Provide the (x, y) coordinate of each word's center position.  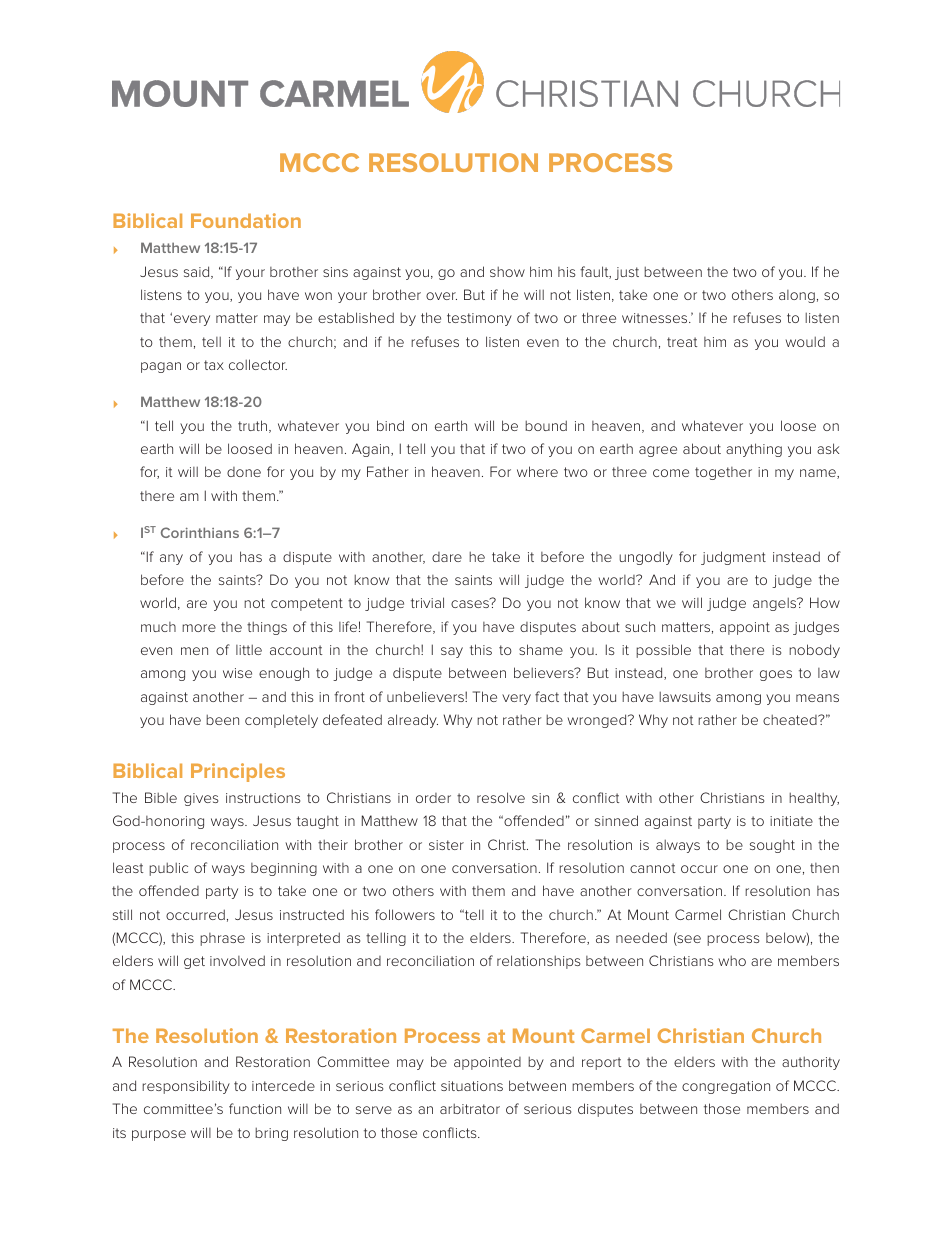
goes (776, 675)
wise (237, 673)
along (797, 296)
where (537, 471)
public (168, 869)
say (452, 652)
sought (772, 846)
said (198, 272)
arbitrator (470, 1108)
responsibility (186, 1087)
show (507, 271)
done (244, 472)
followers (405, 914)
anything (754, 450)
